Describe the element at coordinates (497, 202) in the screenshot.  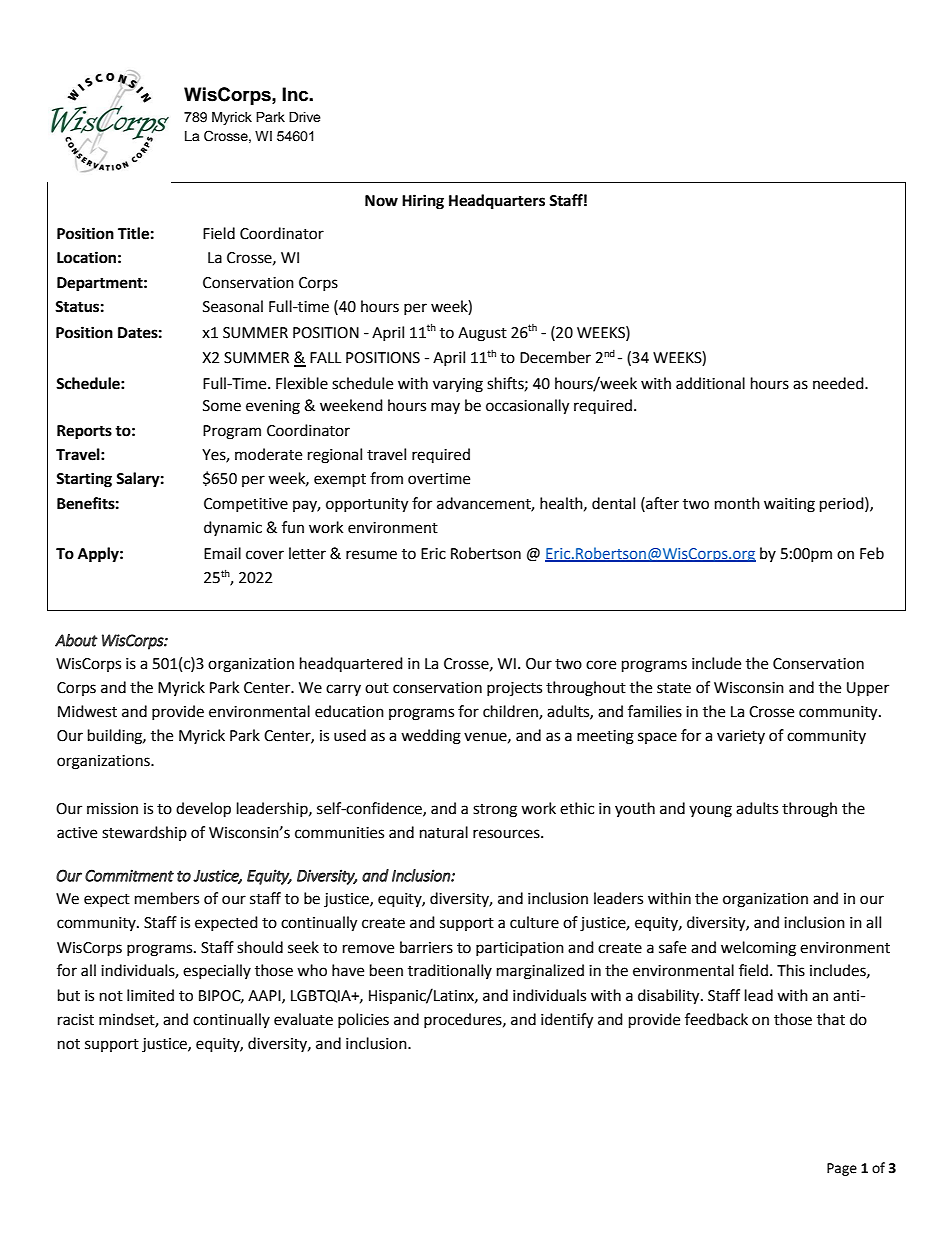
I see `Headquarters` at that location.
